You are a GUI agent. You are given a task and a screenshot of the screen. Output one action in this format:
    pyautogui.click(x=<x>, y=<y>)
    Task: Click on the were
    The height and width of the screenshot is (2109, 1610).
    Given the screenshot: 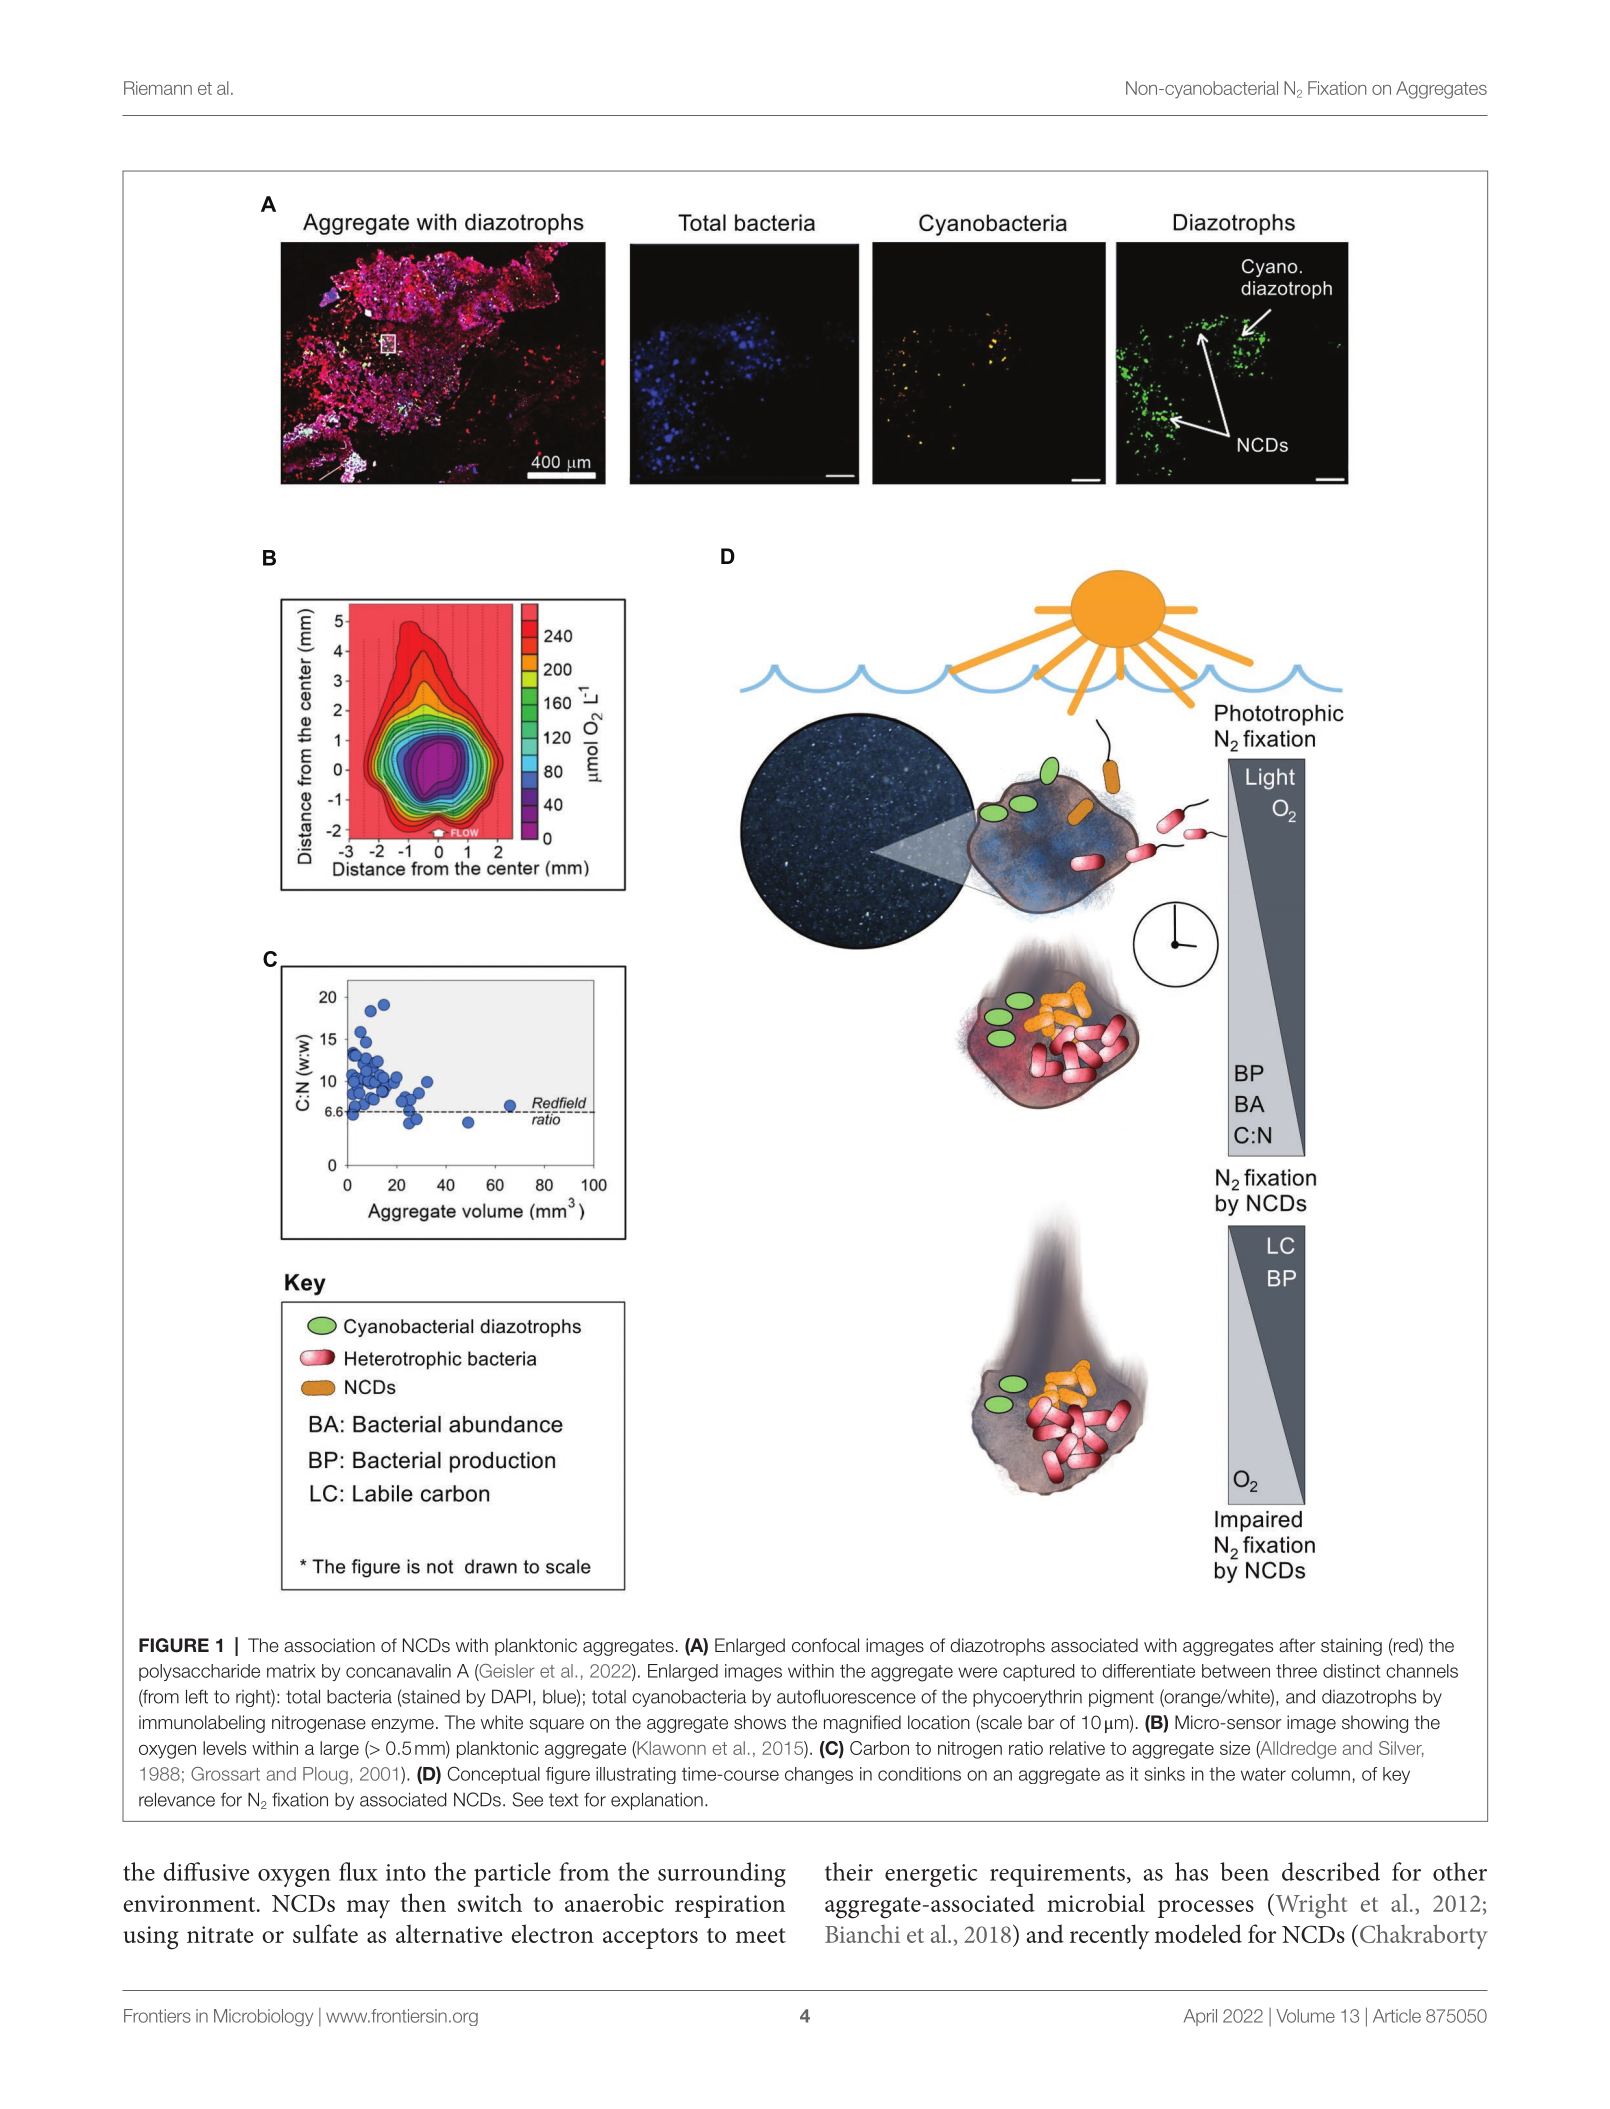 What is the action you would take?
    pyautogui.click(x=977, y=1672)
